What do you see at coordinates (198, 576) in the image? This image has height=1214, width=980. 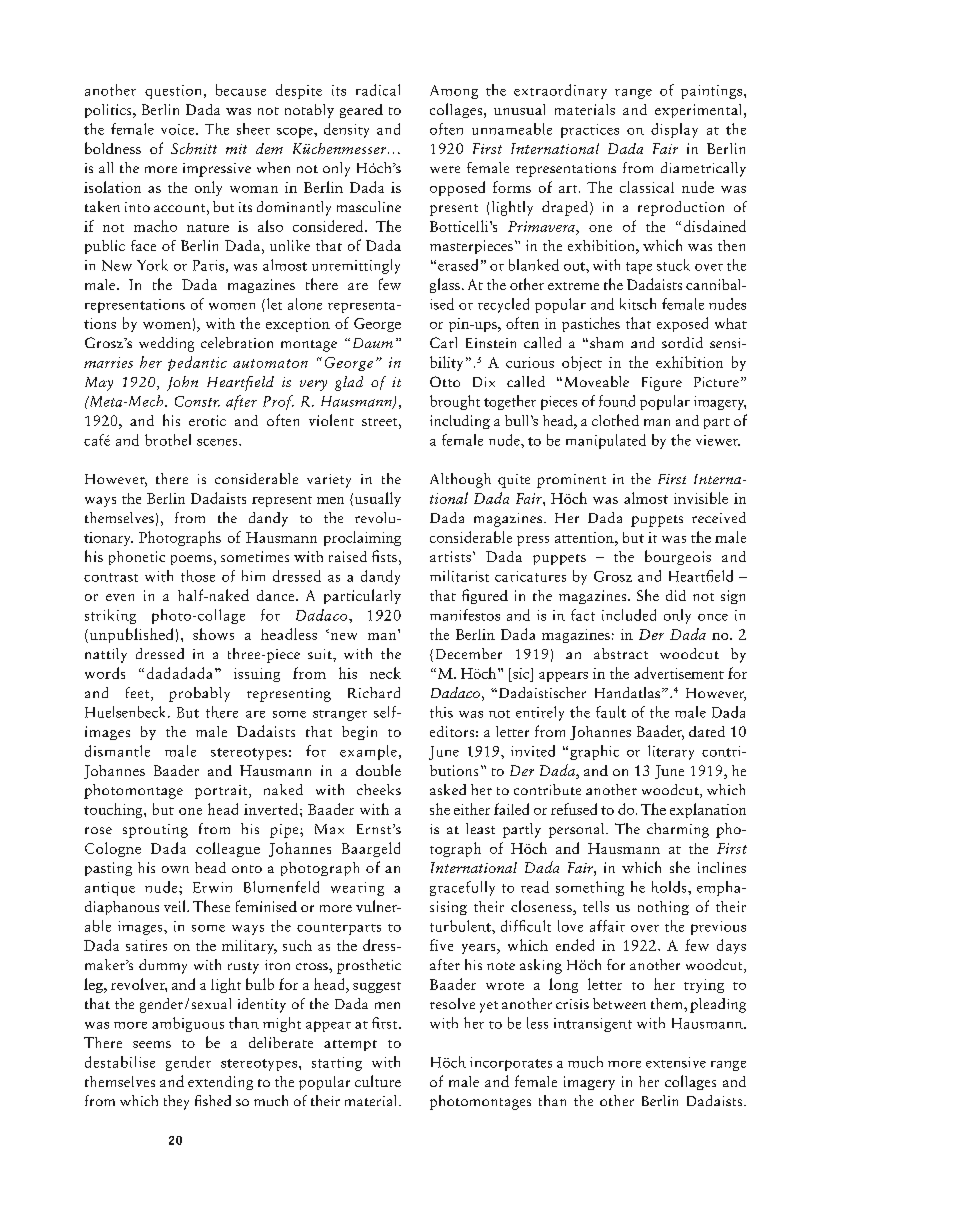 I see `those` at bounding box center [198, 576].
